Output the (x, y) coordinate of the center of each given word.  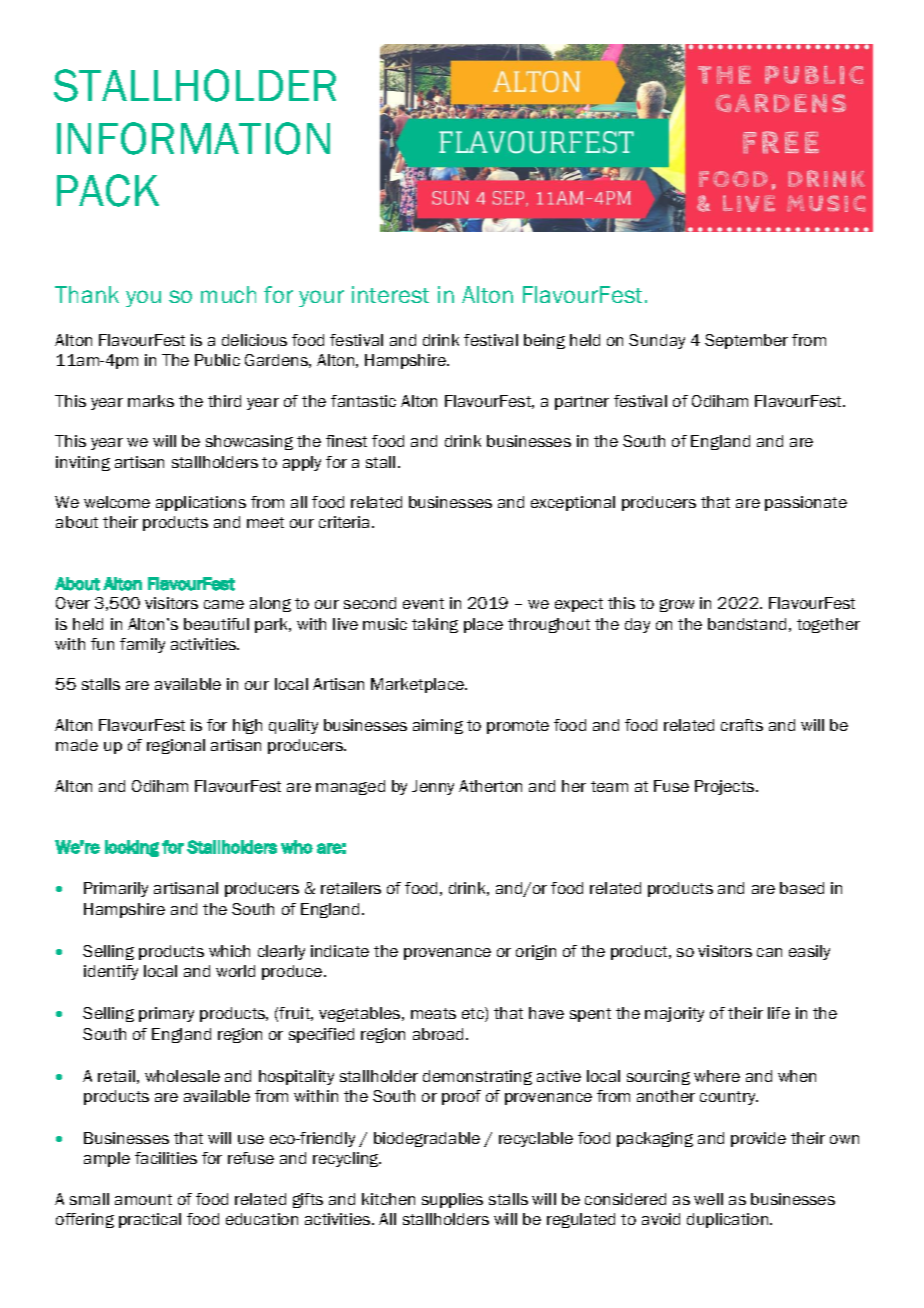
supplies (452, 1200)
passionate (806, 503)
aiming (438, 726)
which (229, 951)
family (142, 645)
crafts (742, 725)
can (769, 952)
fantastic (363, 401)
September (746, 341)
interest (390, 294)
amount (143, 1199)
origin (536, 952)
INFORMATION (193, 138)
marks (151, 401)
